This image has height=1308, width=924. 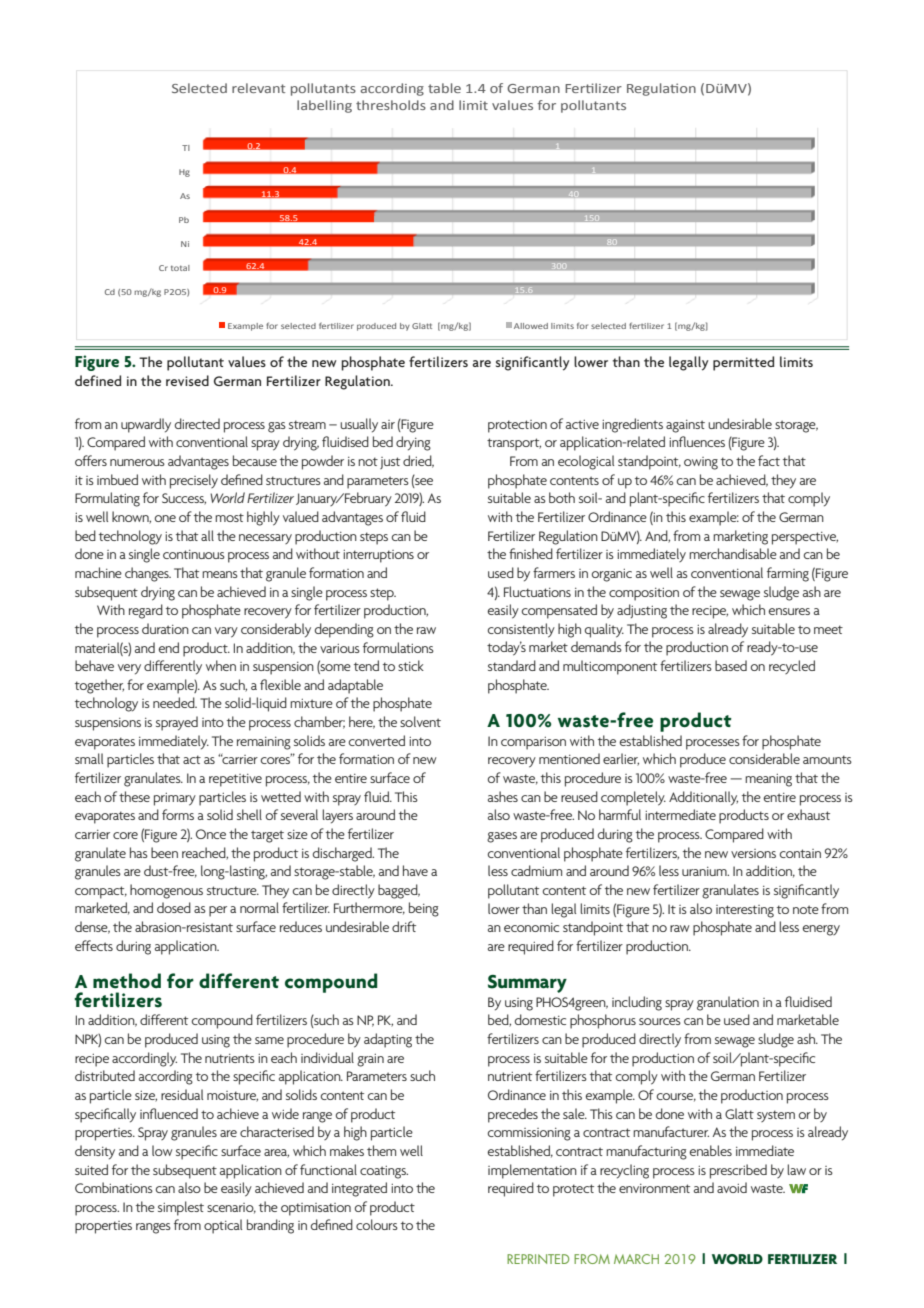 What do you see at coordinates (502, 837) in the image?
I see `gases` at bounding box center [502, 837].
